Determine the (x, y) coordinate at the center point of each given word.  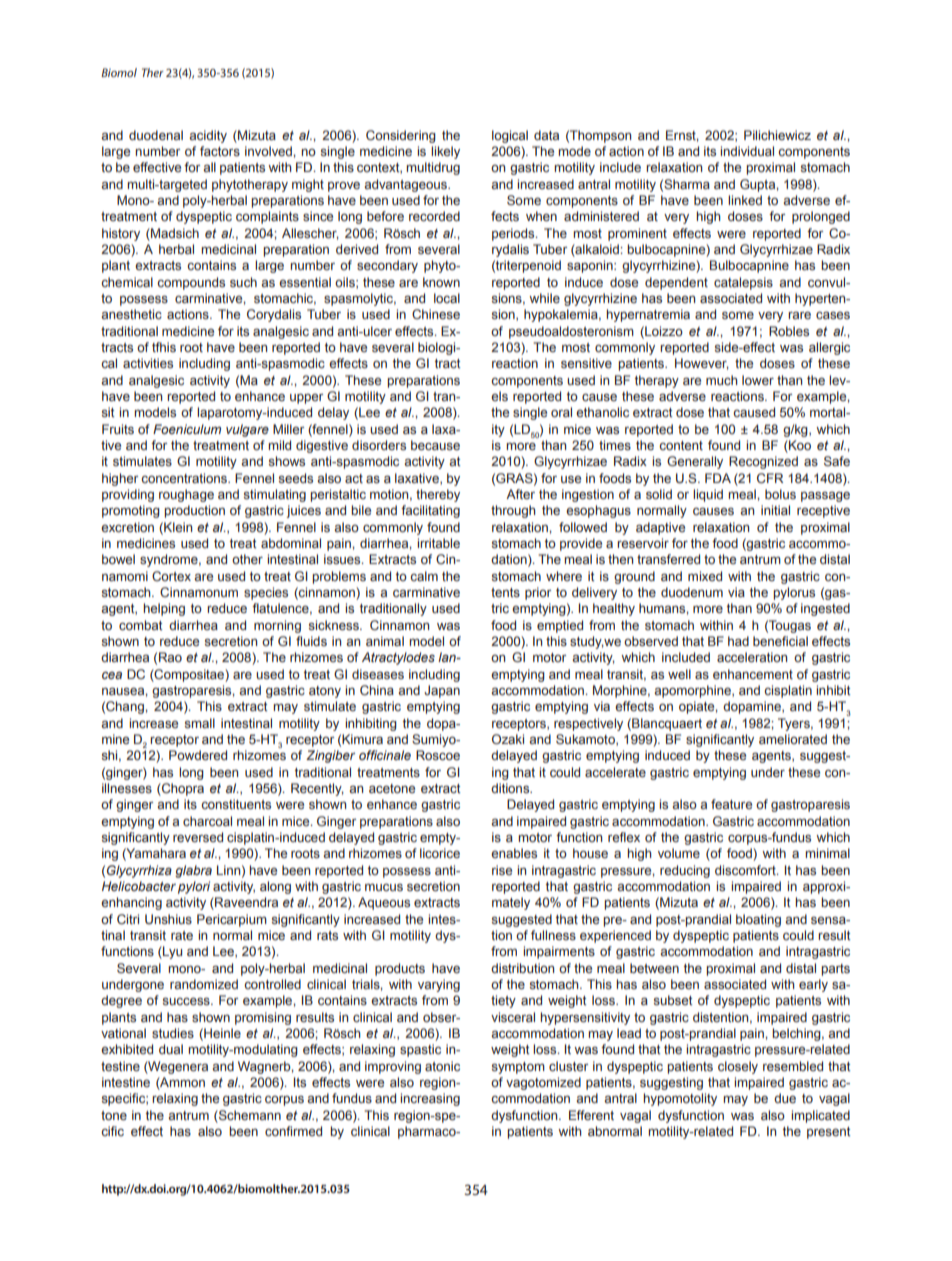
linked (745, 200)
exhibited (127, 1049)
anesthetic (131, 314)
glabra (193, 871)
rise (502, 870)
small (200, 723)
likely (445, 152)
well (679, 674)
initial (775, 510)
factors (220, 151)
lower (758, 380)
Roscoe (438, 755)
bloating (758, 920)
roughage (186, 495)
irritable (438, 543)
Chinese (436, 314)
